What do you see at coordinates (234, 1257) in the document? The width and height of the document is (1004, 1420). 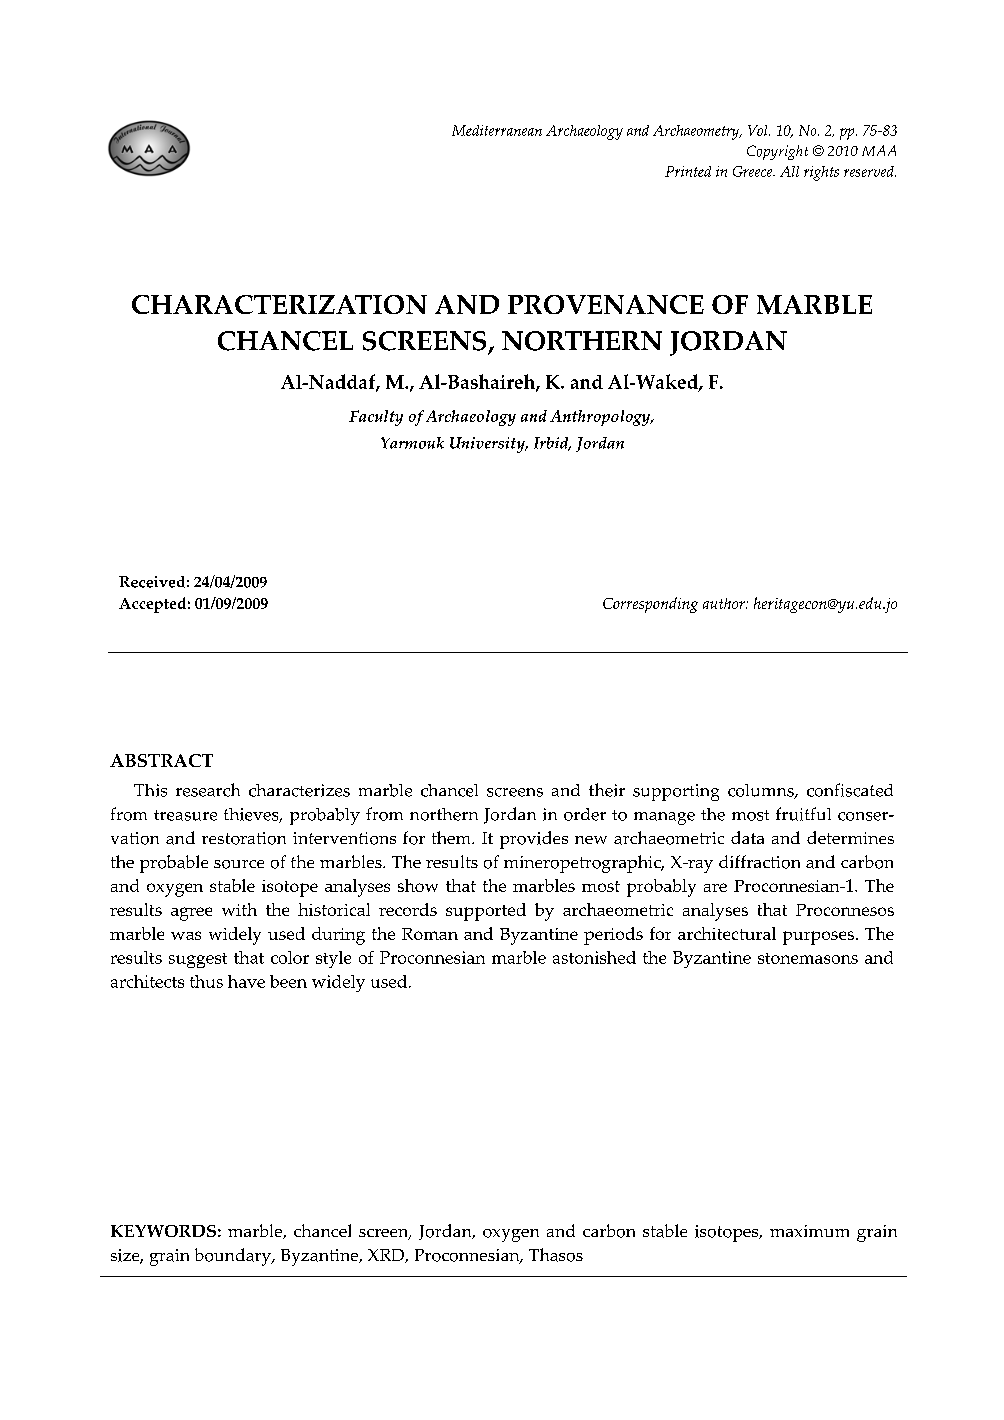 I see `boundary` at bounding box center [234, 1257].
